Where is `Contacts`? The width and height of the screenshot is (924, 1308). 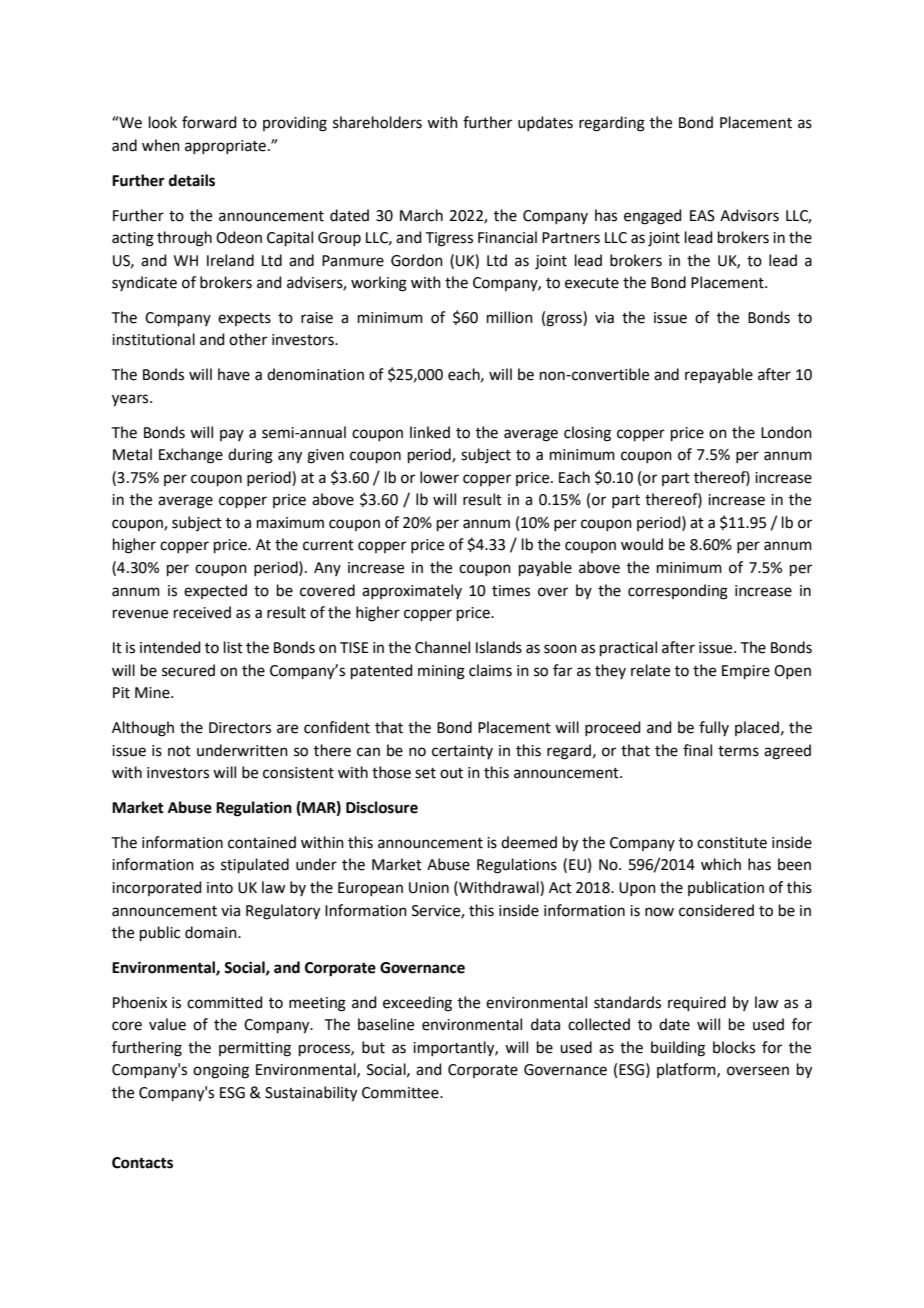
Contacts is located at coordinates (142, 1163).
